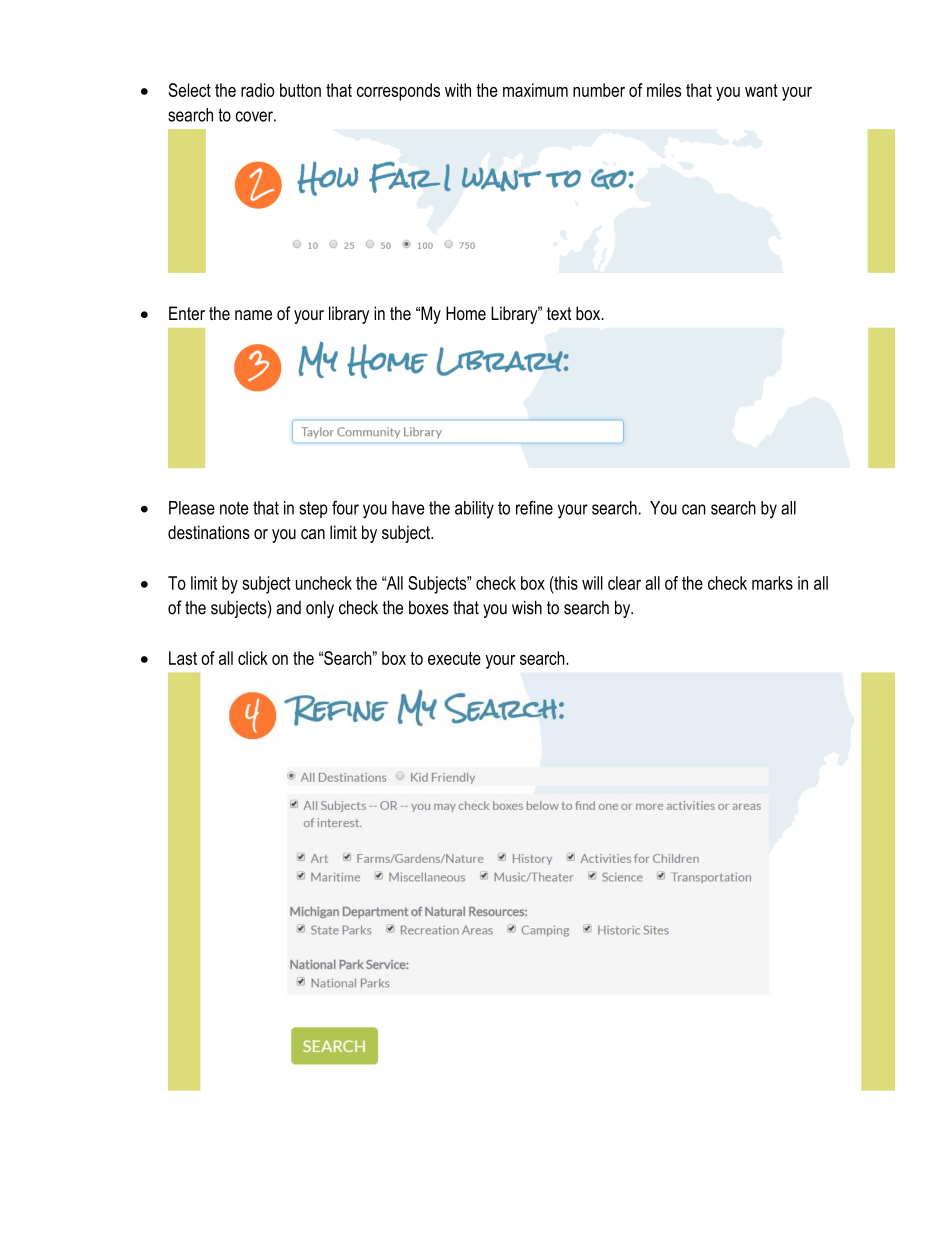 The image size is (952, 1233). What do you see at coordinates (664, 90) in the image?
I see `miles` at bounding box center [664, 90].
